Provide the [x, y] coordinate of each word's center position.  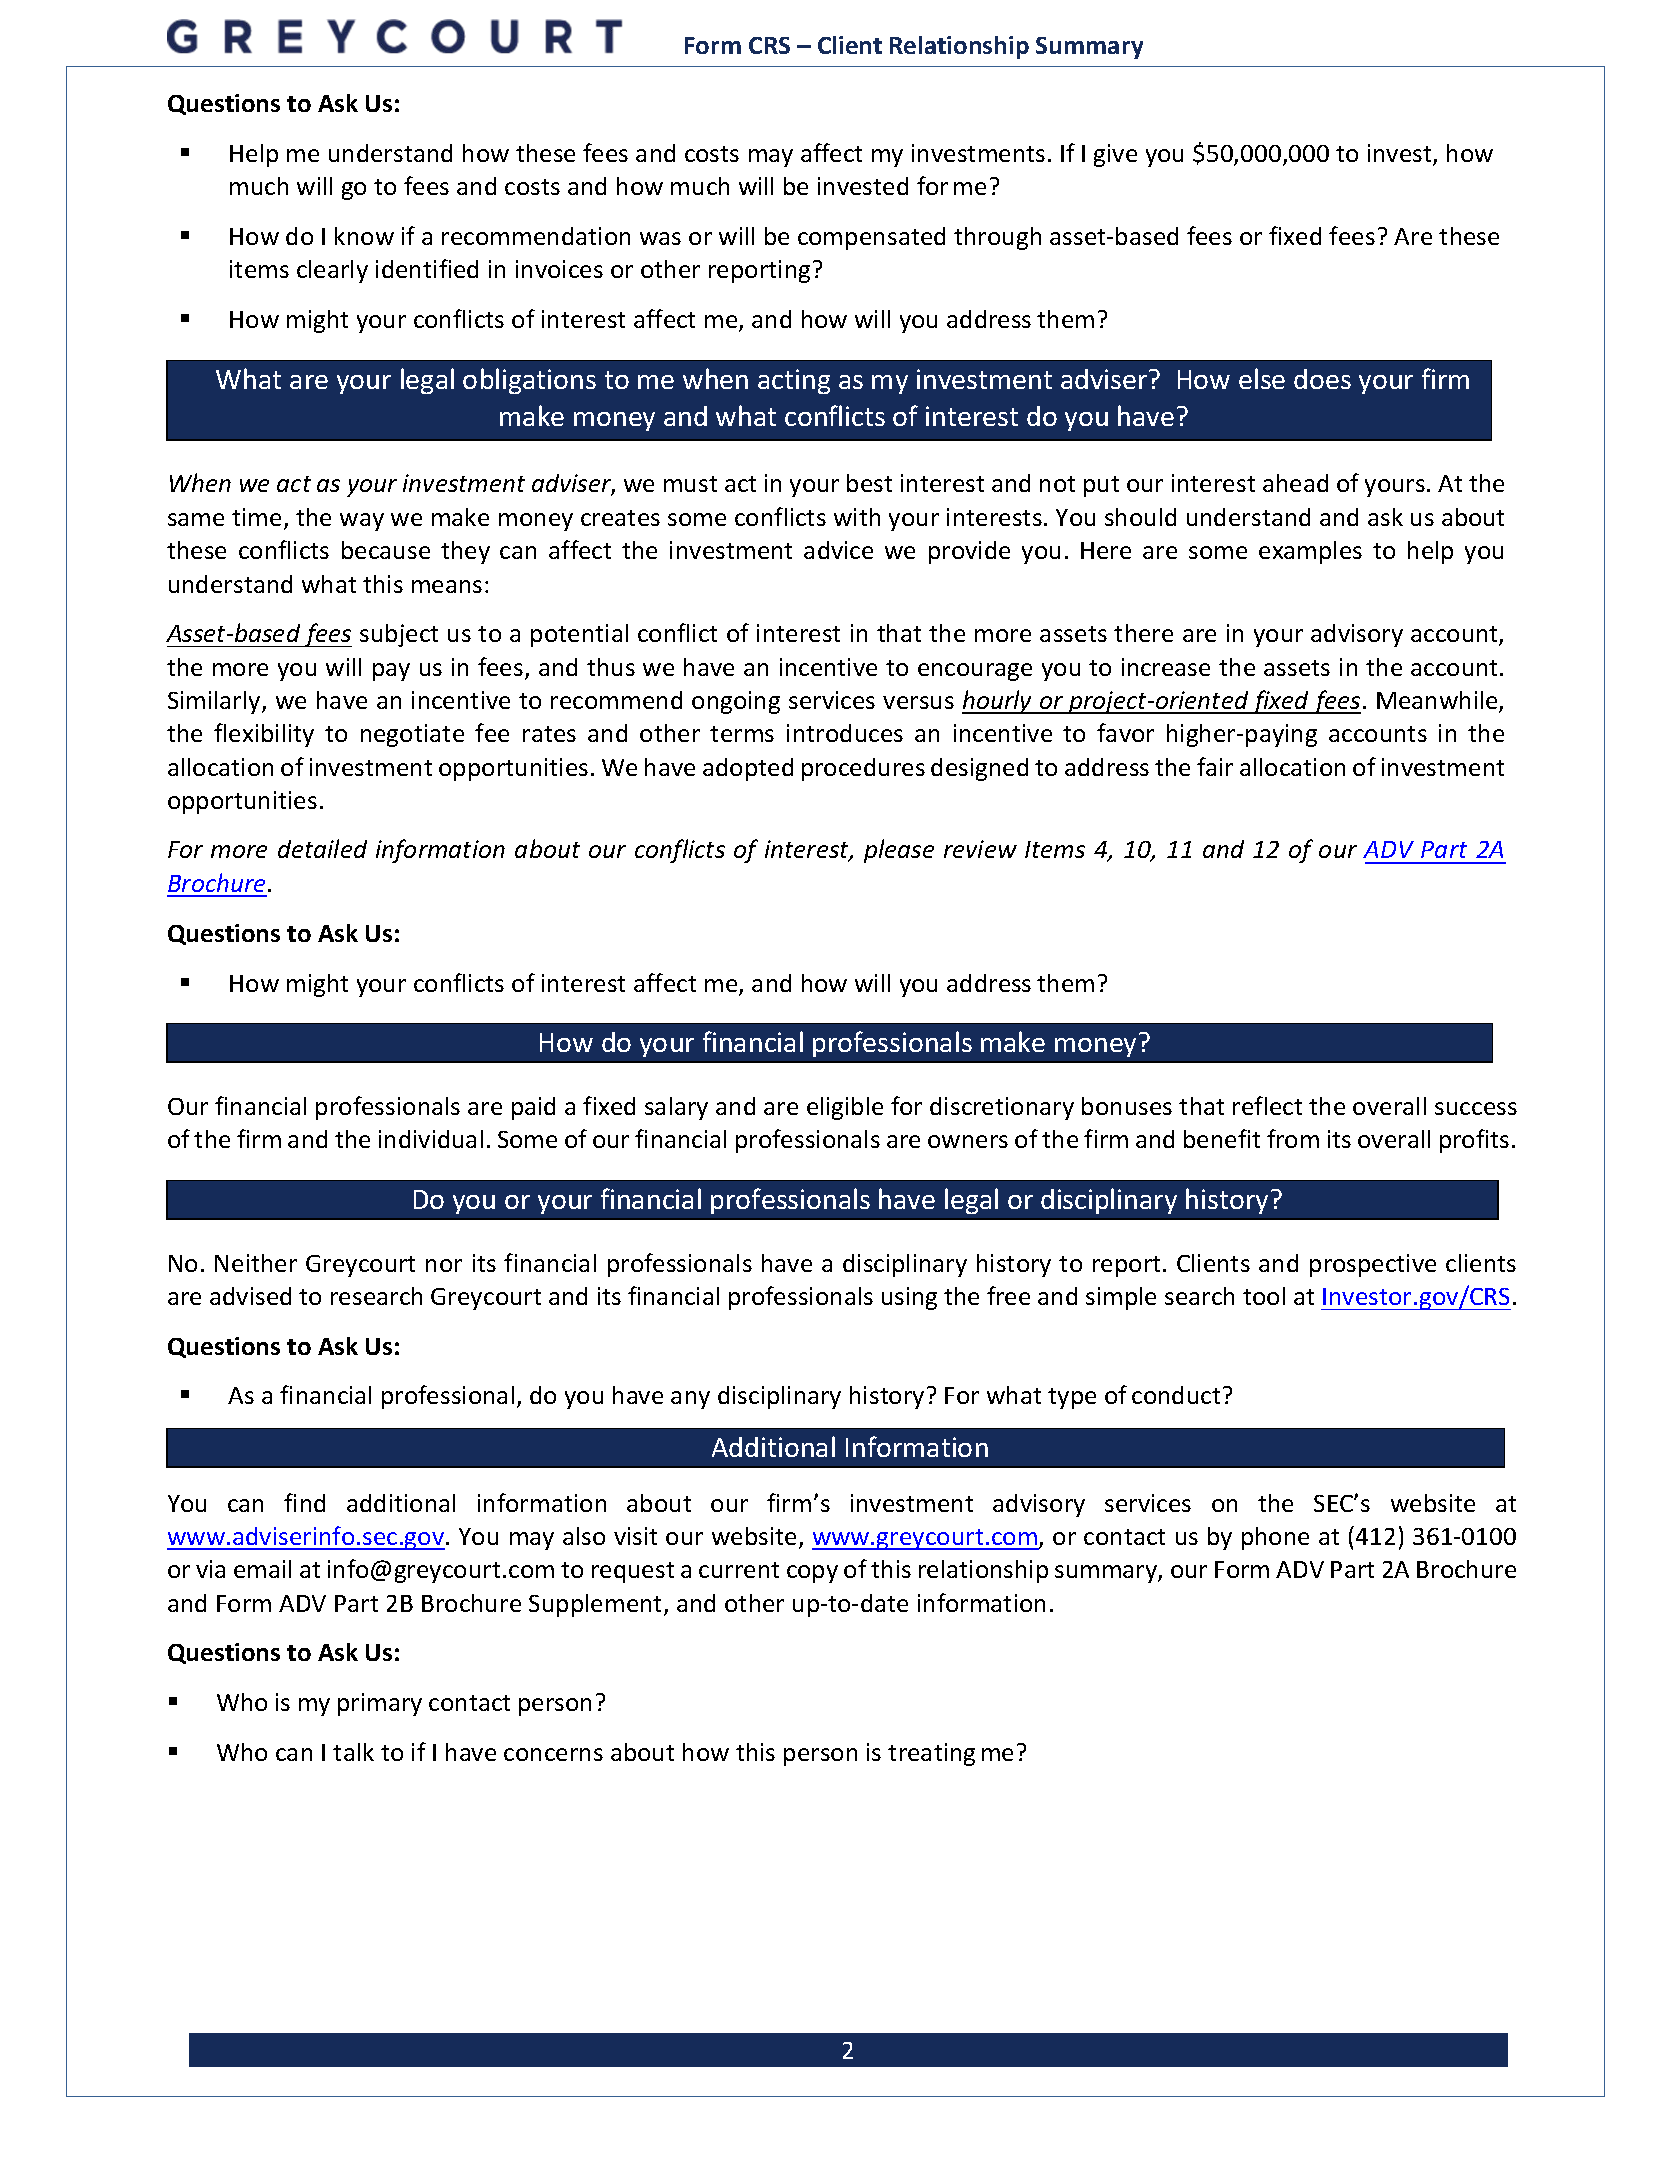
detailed [322, 848]
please [899, 851]
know [364, 236]
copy [812, 1574]
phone [1275, 1538]
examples [1310, 552]
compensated [871, 238]
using [909, 1298]
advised [250, 1296]
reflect [1267, 1105]
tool [1264, 1296]
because [386, 550]
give [1115, 155]
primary [380, 1704]
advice [838, 550]
